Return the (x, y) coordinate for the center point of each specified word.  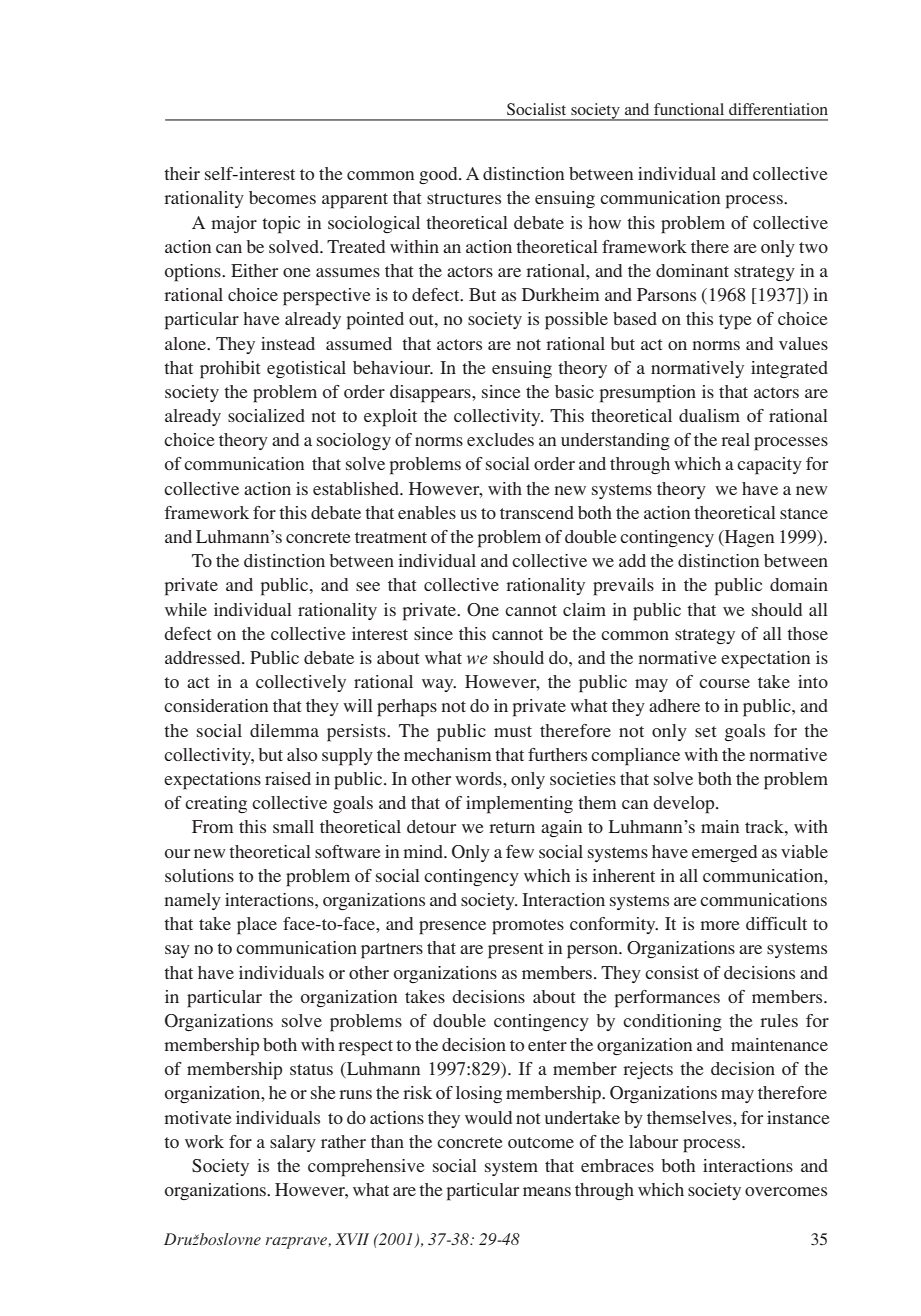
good (439, 175)
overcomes (786, 1191)
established (357, 488)
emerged (724, 853)
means (547, 1191)
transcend (537, 512)
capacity (769, 466)
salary (293, 1143)
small (293, 826)
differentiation (778, 109)
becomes (282, 197)
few (520, 851)
